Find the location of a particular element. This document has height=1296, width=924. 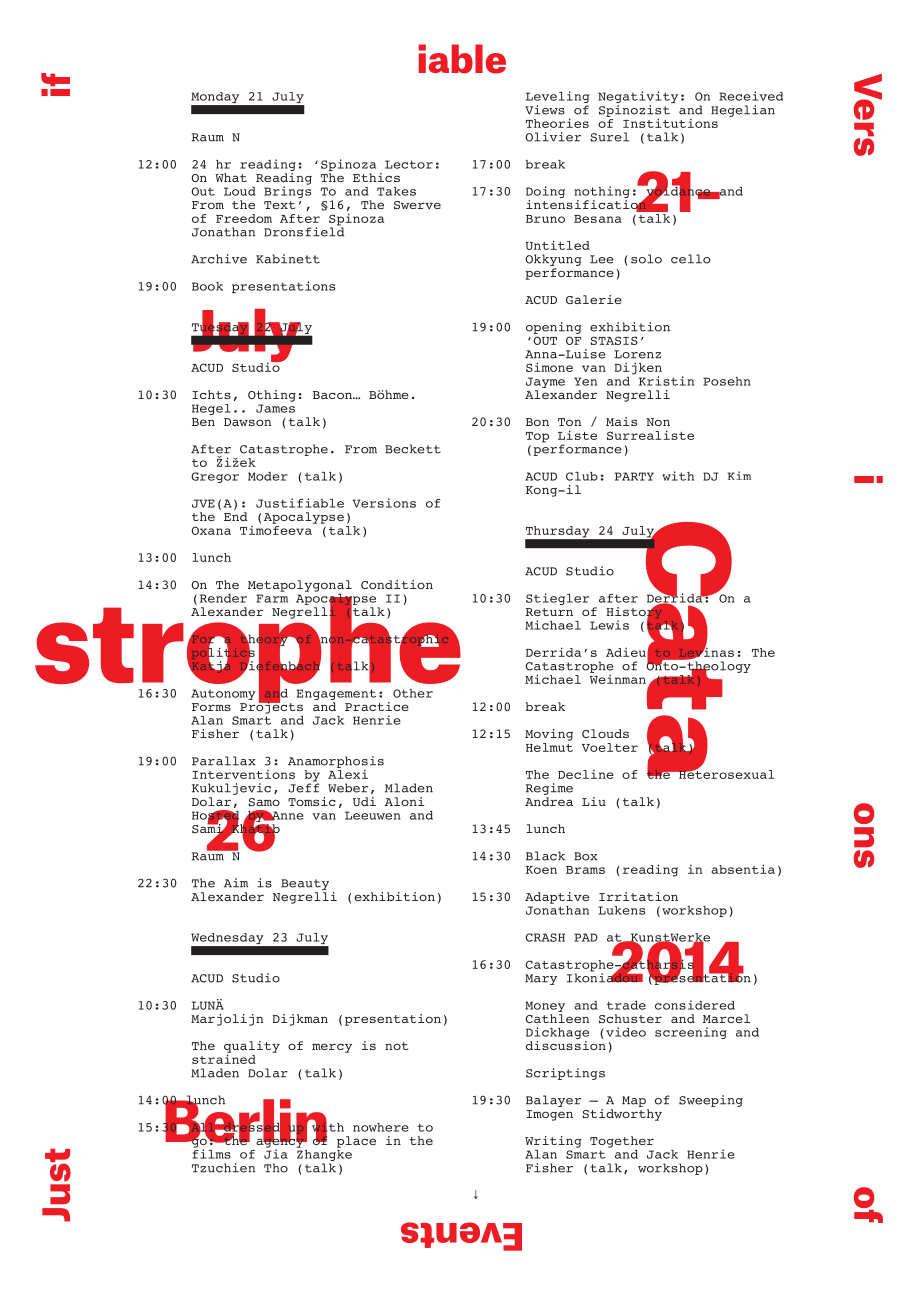

Return is located at coordinates (549, 612).
